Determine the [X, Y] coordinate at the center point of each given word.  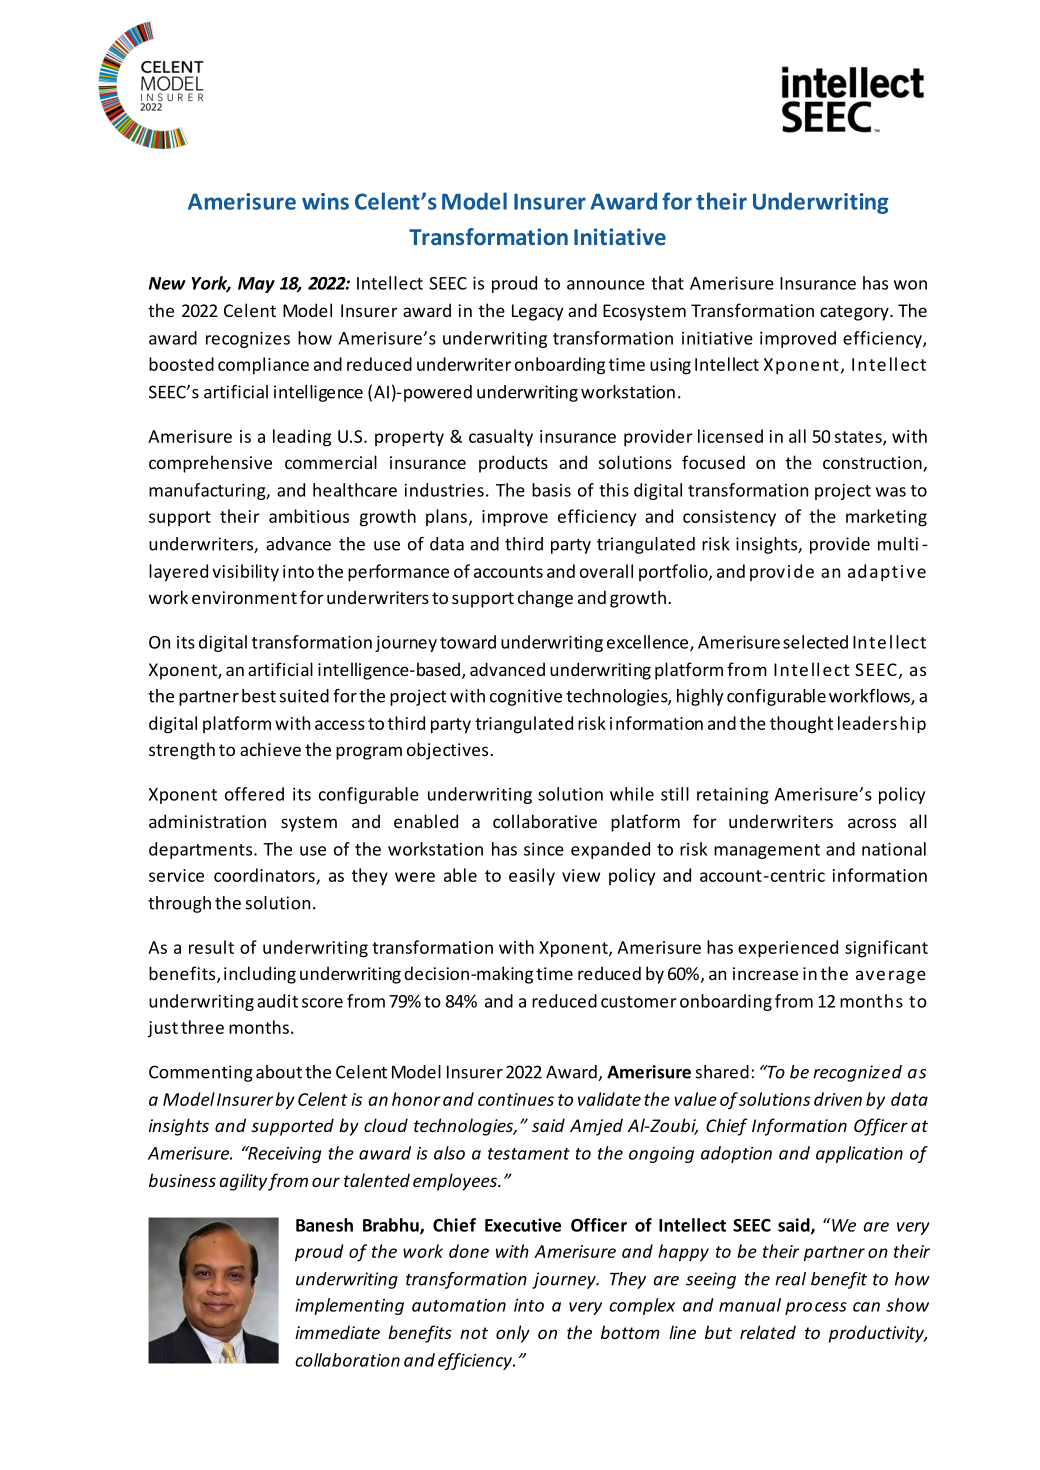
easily [532, 877]
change [545, 599]
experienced [788, 949]
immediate [337, 1332]
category [855, 313]
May [256, 285]
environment [244, 597]
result [211, 947]
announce [606, 285]
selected [815, 642]
